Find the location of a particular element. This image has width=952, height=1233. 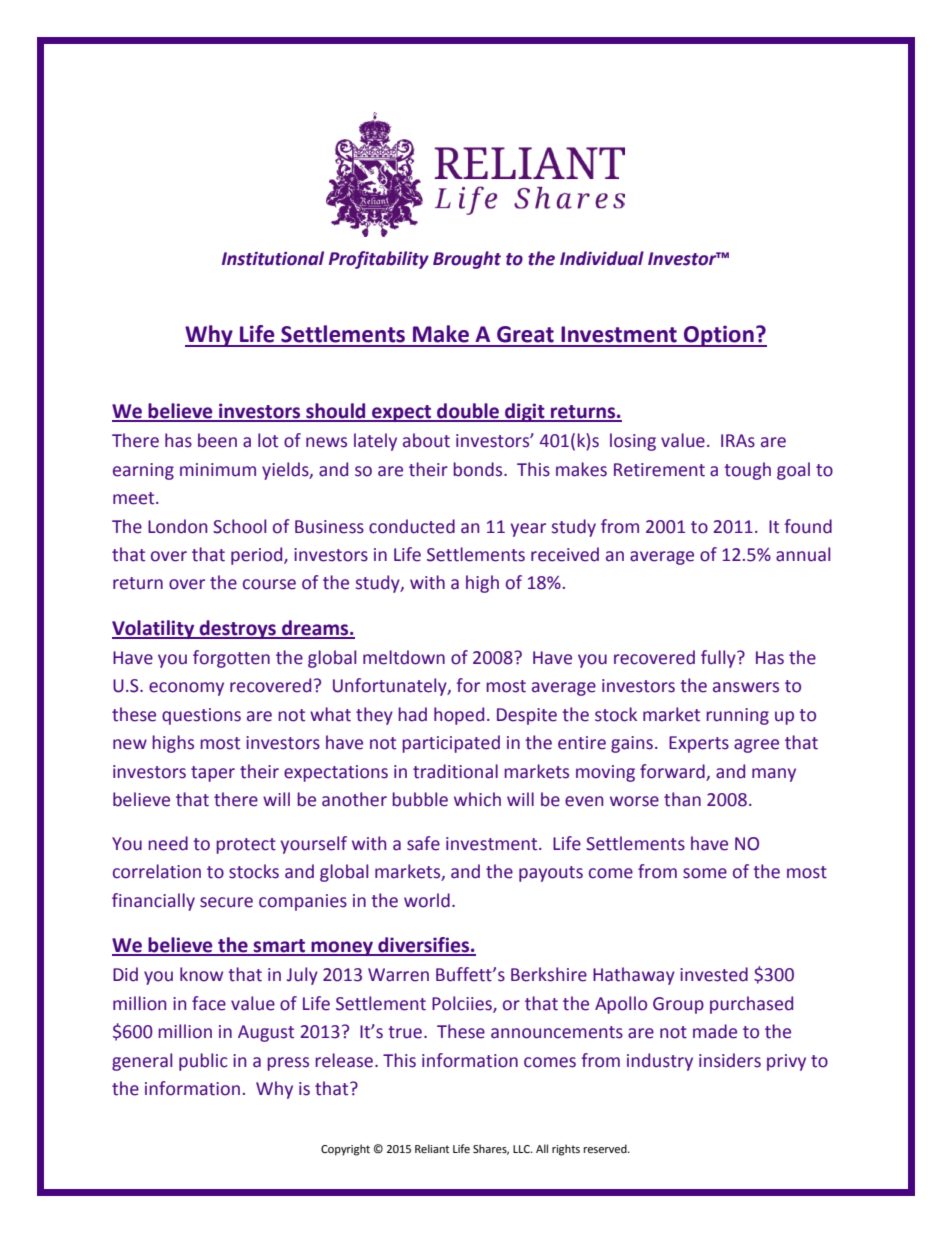

Reliant is located at coordinates (432, 1149).
